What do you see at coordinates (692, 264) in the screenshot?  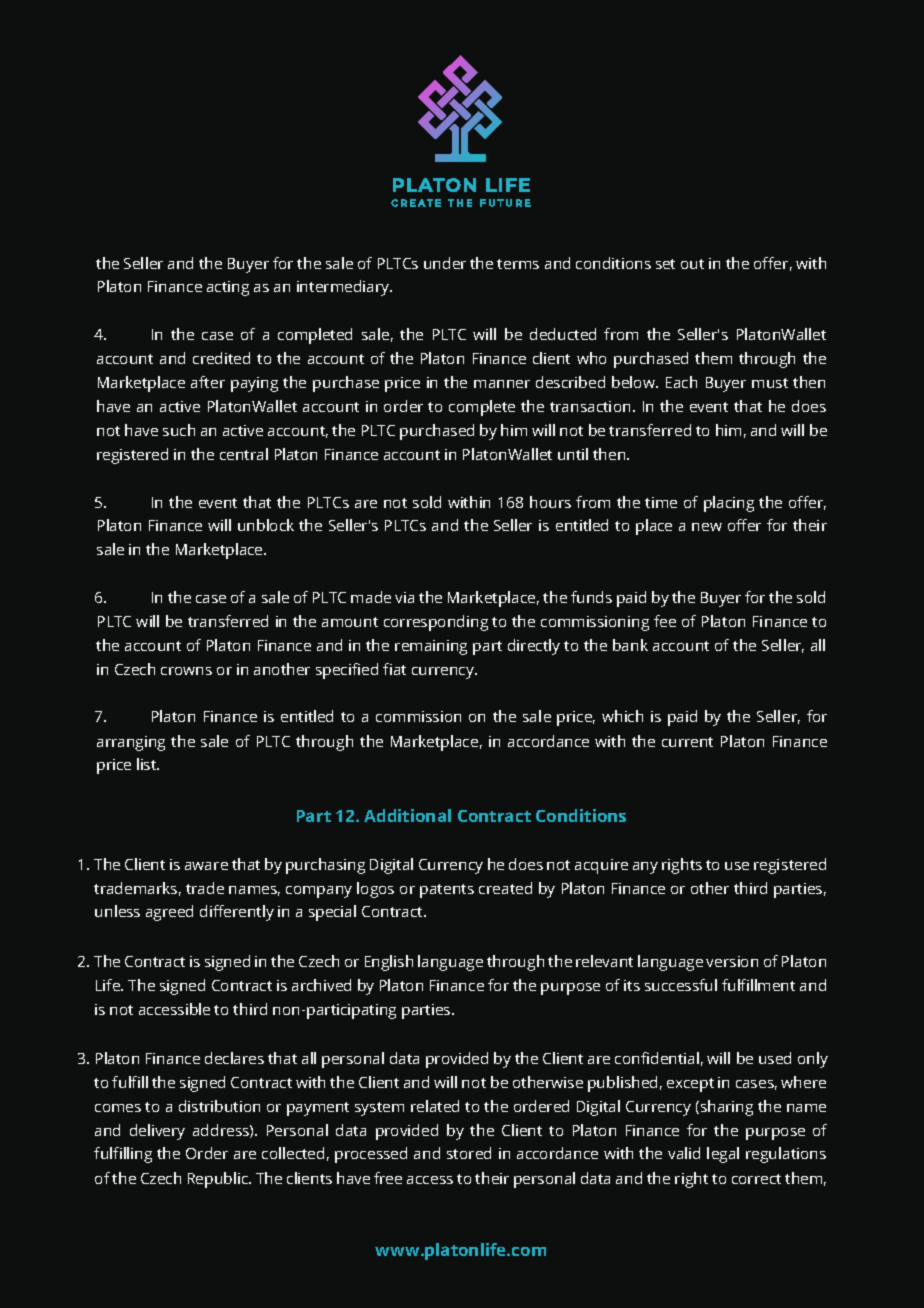 I see `out` at bounding box center [692, 264].
